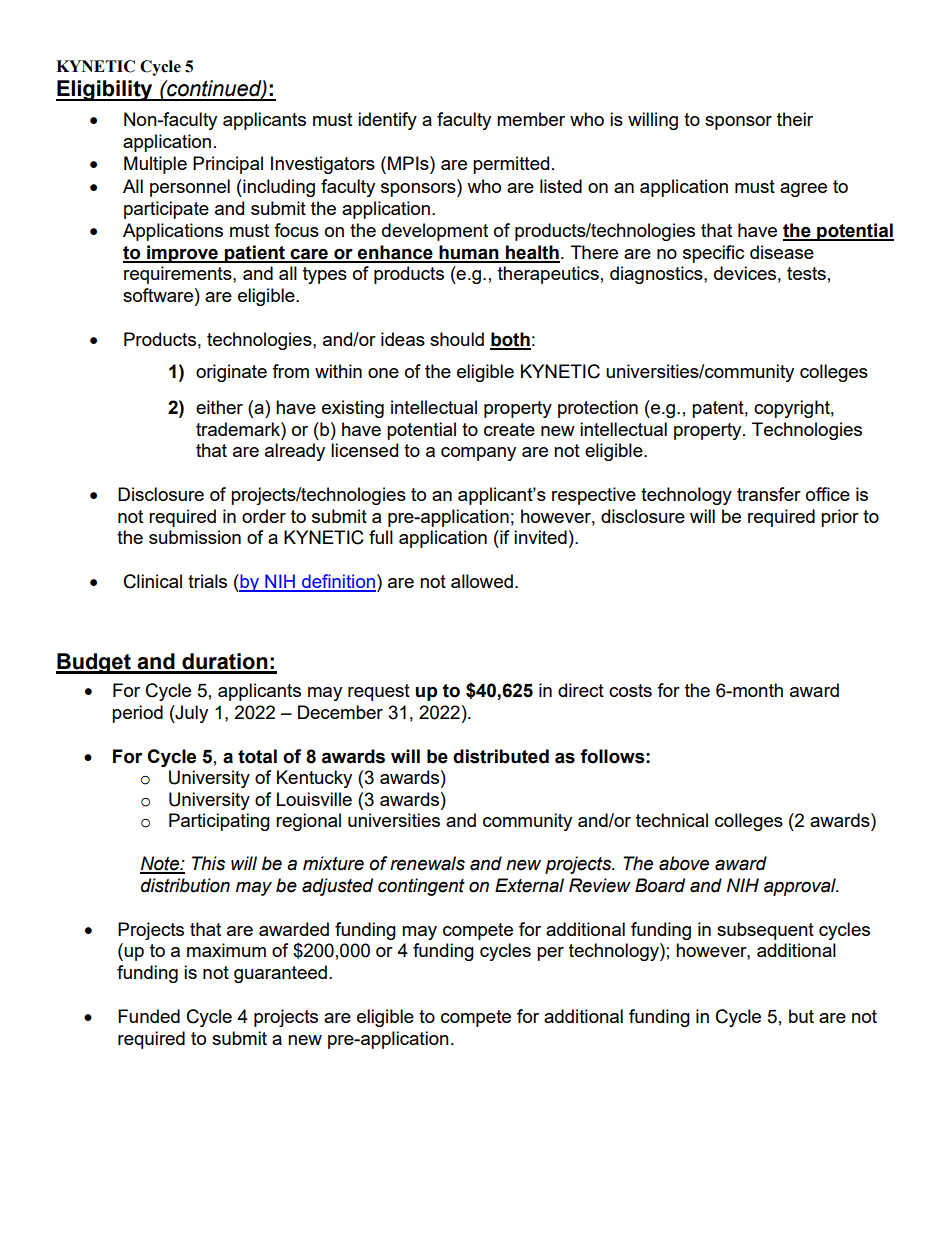  I want to click on contingent, so click(421, 887).
